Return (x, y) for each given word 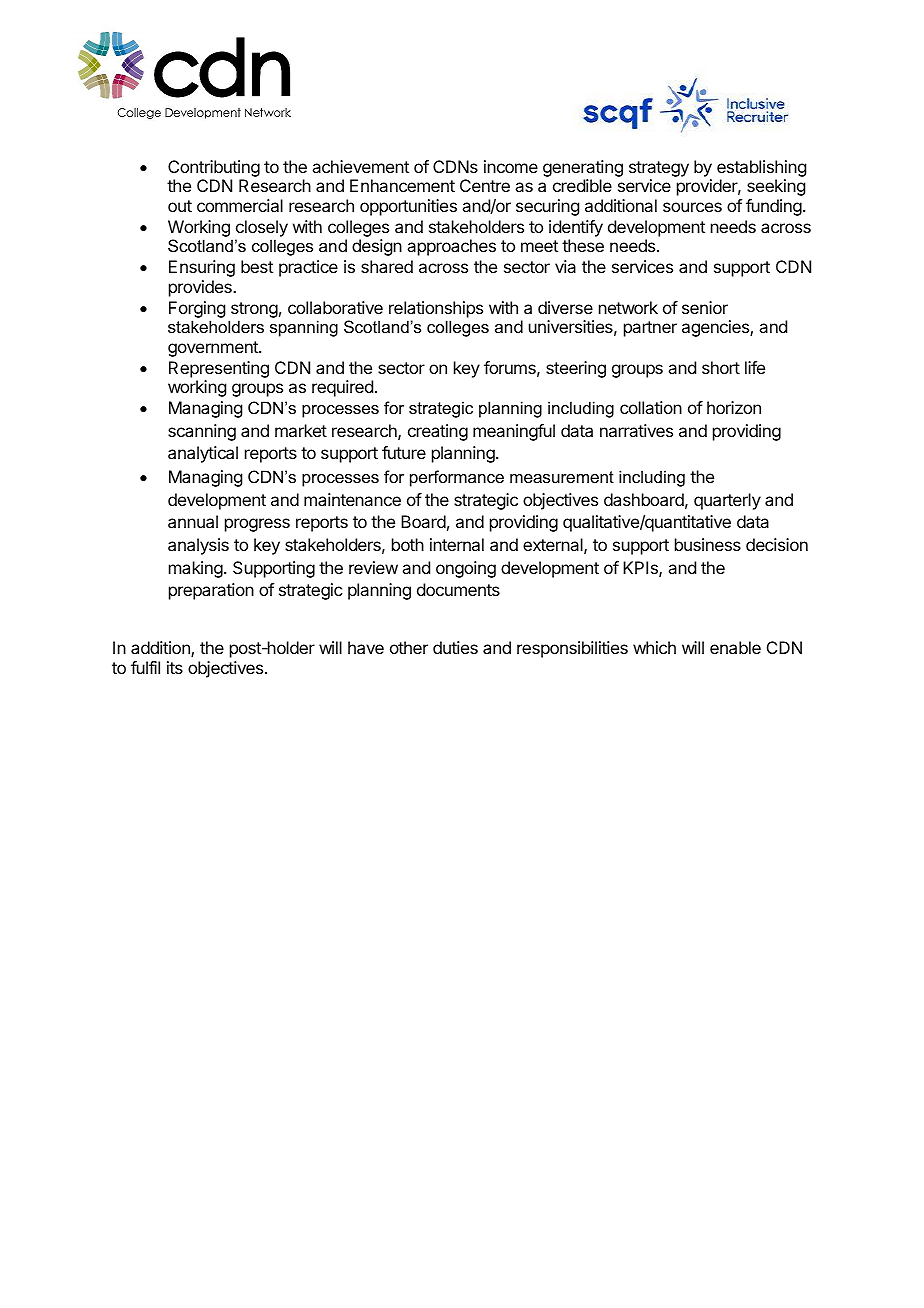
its (175, 667)
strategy (659, 169)
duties (455, 647)
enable (735, 647)
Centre (485, 185)
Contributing (214, 168)
